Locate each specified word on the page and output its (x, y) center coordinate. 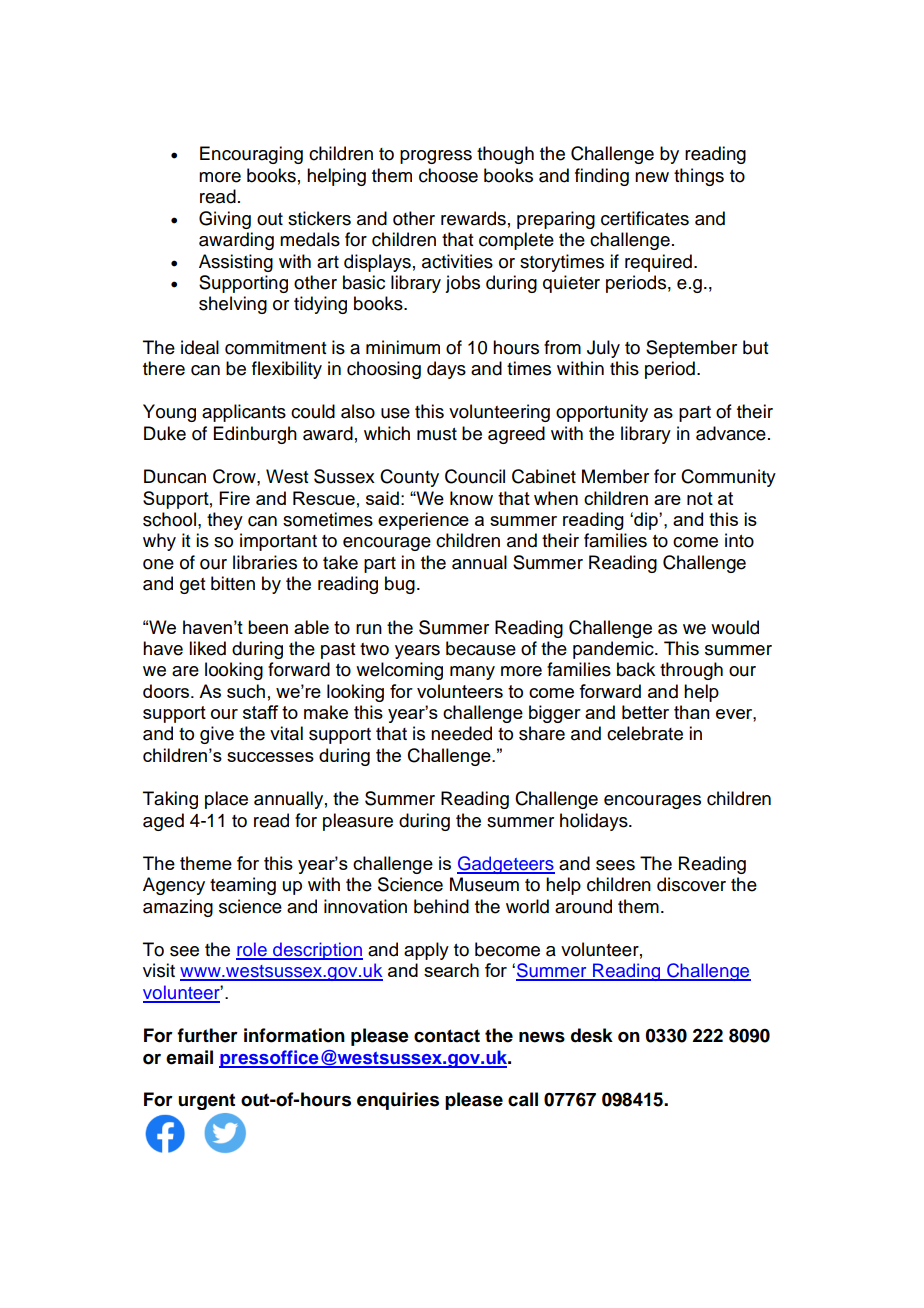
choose (448, 175)
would (735, 627)
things (699, 177)
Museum (484, 884)
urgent (206, 1101)
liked (207, 648)
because (481, 648)
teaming (243, 886)
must (437, 434)
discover (691, 884)
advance (731, 433)
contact (447, 1036)
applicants (244, 413)
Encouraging (251, 155)
